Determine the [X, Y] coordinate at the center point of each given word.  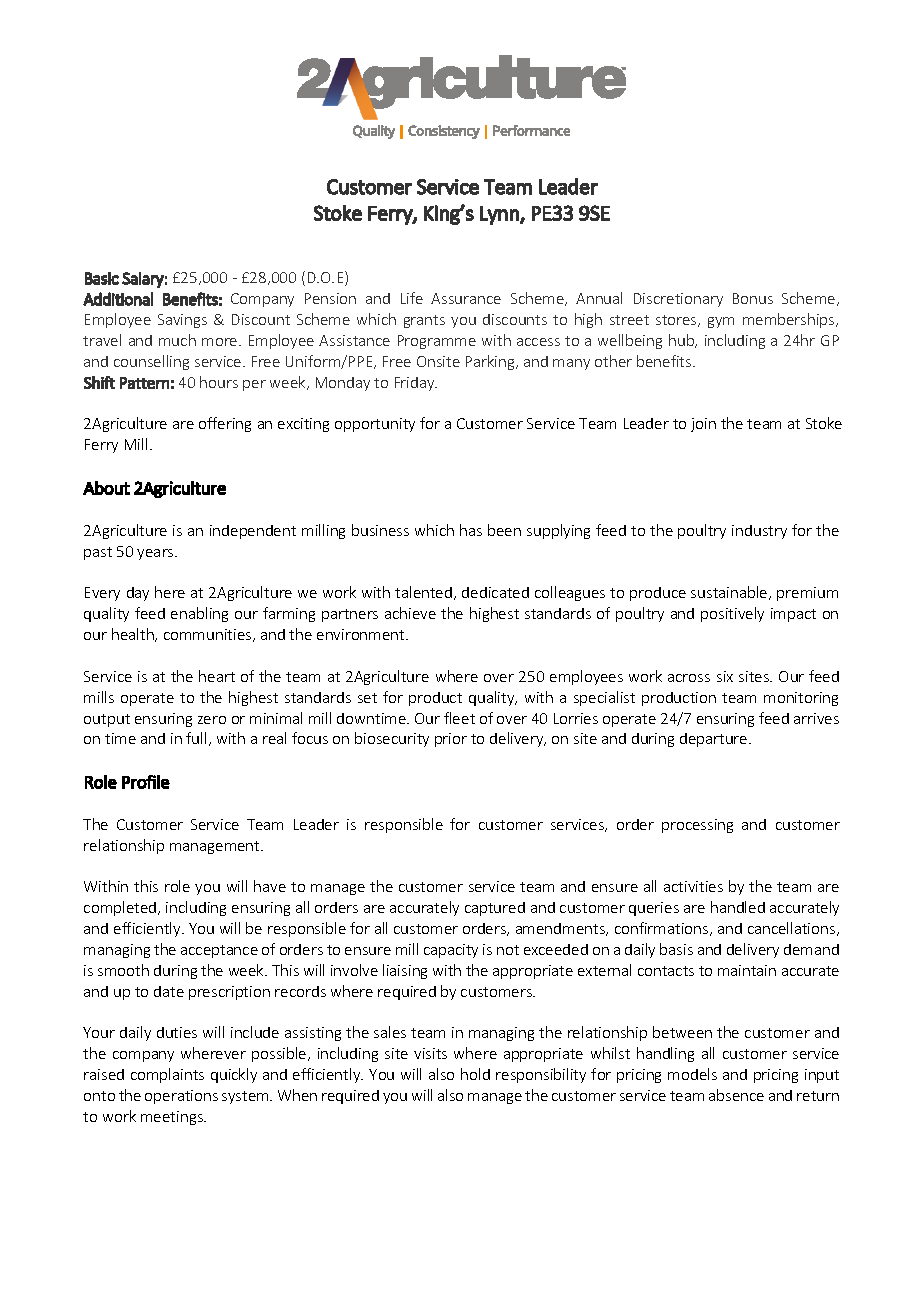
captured [495, 909]
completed [121, 908]
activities [693, 886]
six [725, 676]
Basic [102, 278]
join [703, 425]
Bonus [753, 298]
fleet [459, 718]
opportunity [375, 425]
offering [225, 424]
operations [181, 1097]
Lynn [500, 215]
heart [217, 676]
